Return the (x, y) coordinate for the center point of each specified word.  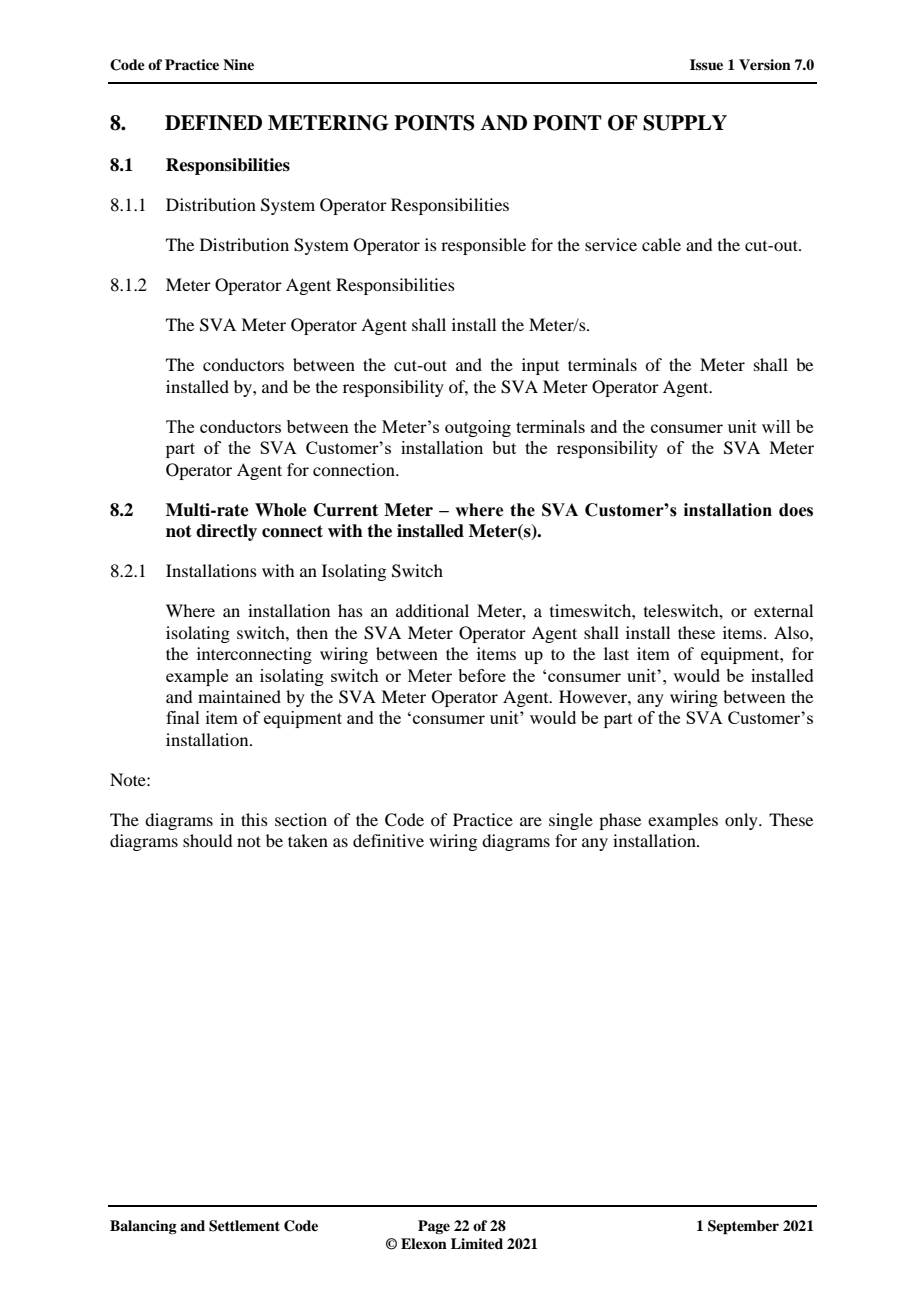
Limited (477, 1243)
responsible (483, 246)
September (743, 1227)
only (742, 821)
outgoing (478, 428)
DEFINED (213, 123)
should (207, 840)
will (776, 426)
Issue (706, 64)
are (531, 821)
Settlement (244, 1226)
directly (226, 532)
